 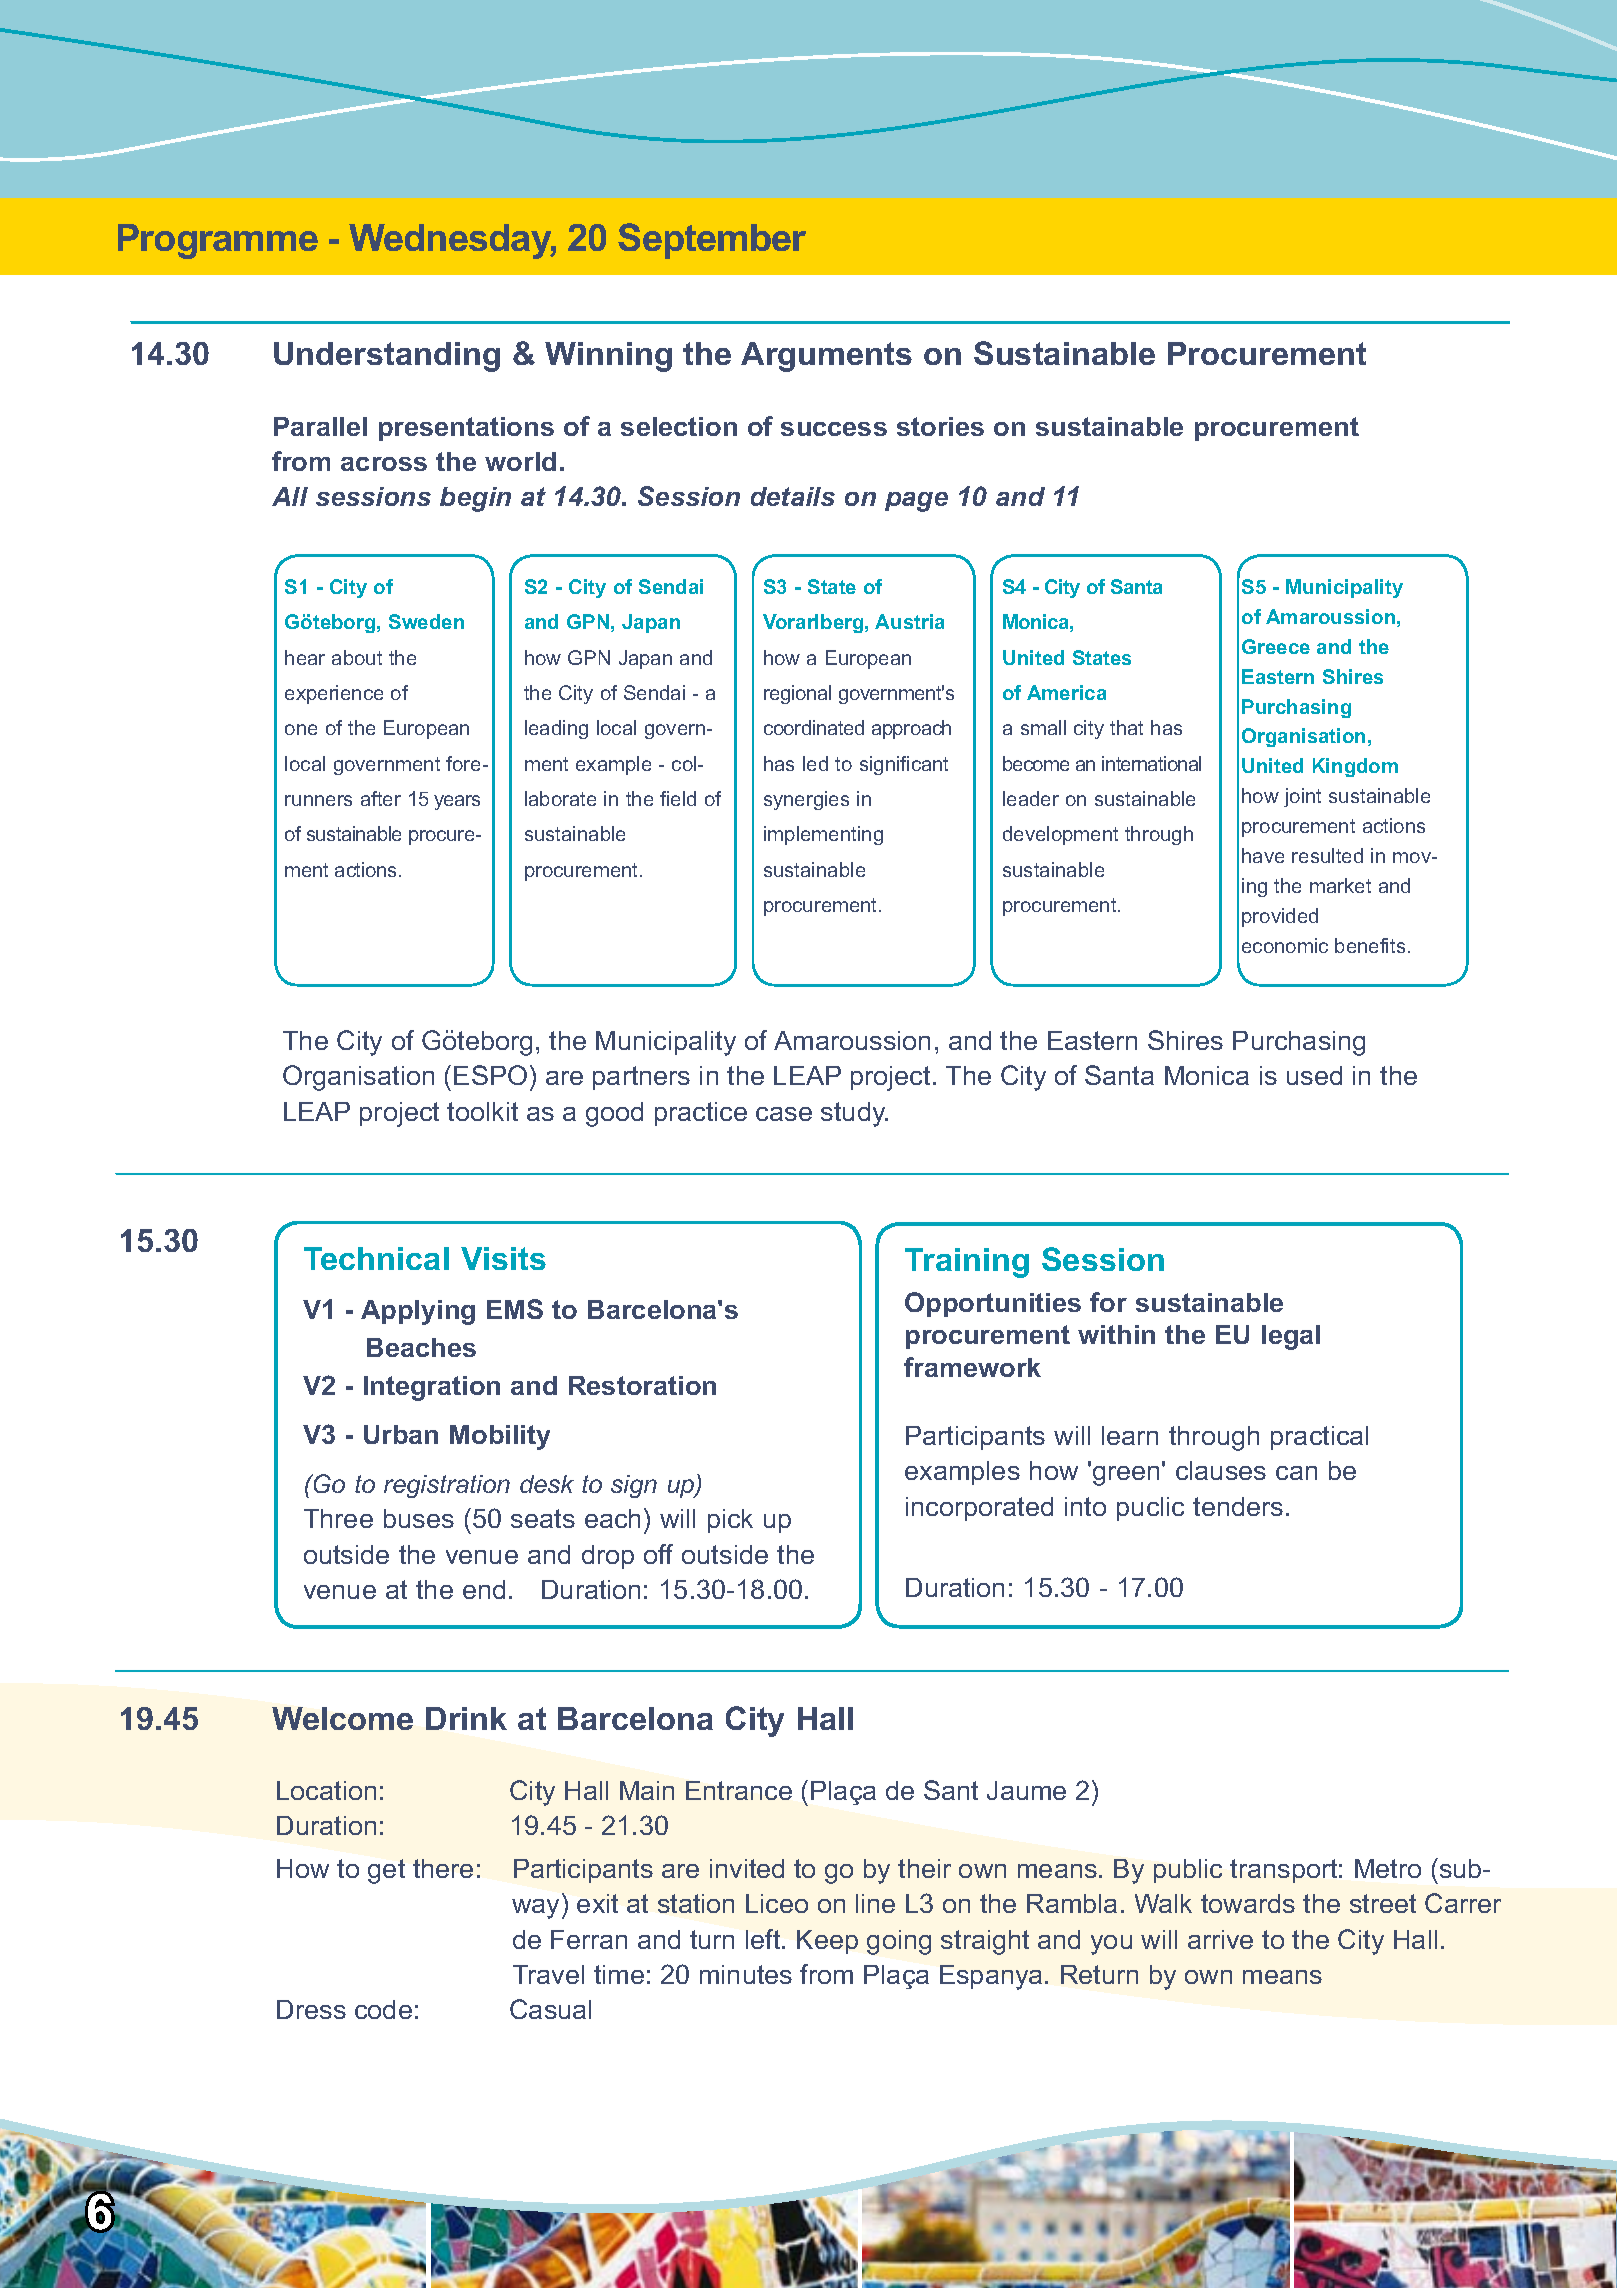 I want to click on toolkit, so click(x=482, y=1111).
